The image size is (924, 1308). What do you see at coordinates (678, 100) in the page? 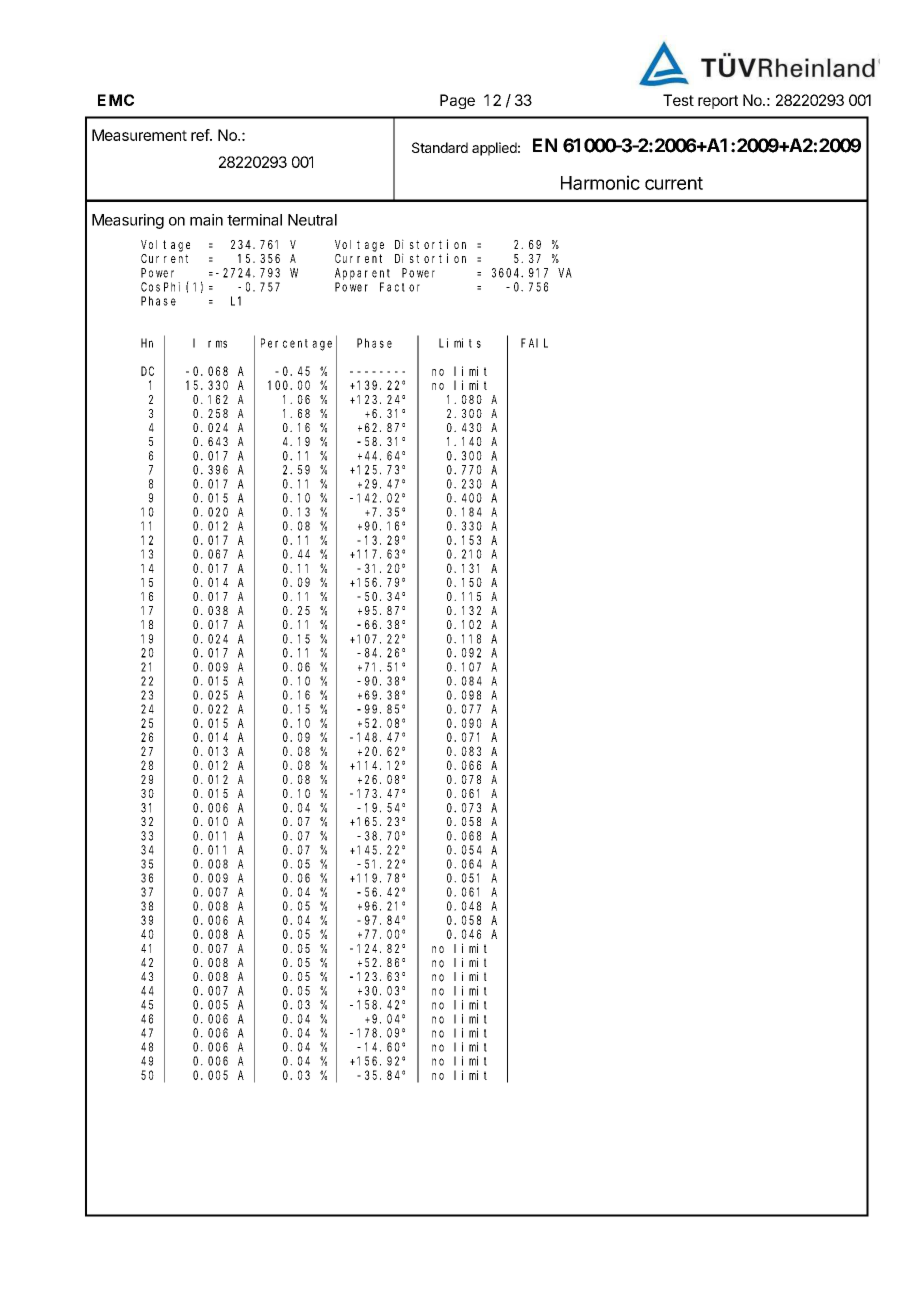
I see `Test` at bounding box center [678, 100].
